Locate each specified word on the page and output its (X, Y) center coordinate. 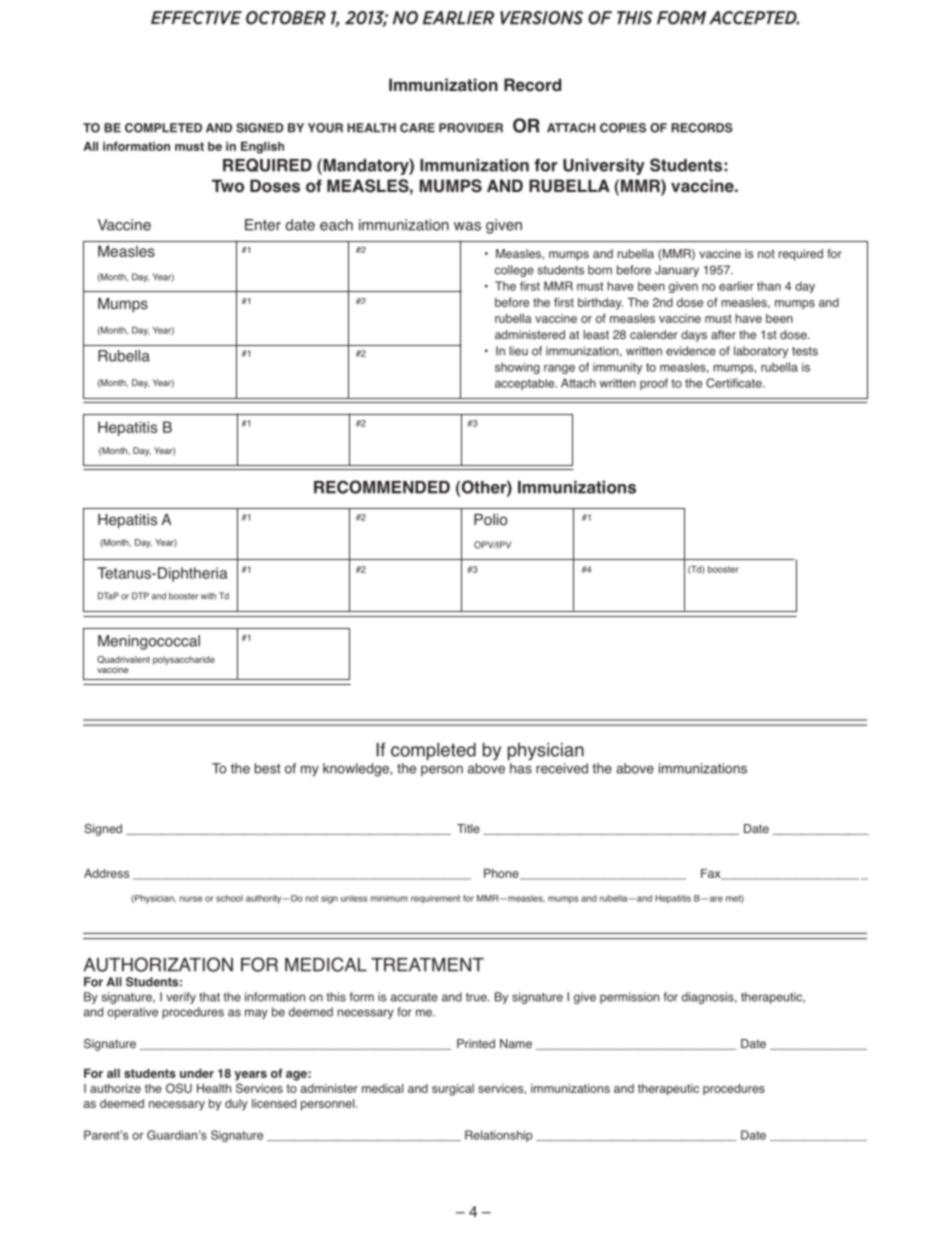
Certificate (735, 383)
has (521, 768)
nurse (191, 899)
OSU (179, 1088)
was (467, 226)
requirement (435, 899)
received (562, 768)
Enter (263, 225)
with (208, 595)
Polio (491, 520)
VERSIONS (541, 18)
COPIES (623, 128)
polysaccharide (184, 660)
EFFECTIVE (196, 18)
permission (629, 998)
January (677, 271)
